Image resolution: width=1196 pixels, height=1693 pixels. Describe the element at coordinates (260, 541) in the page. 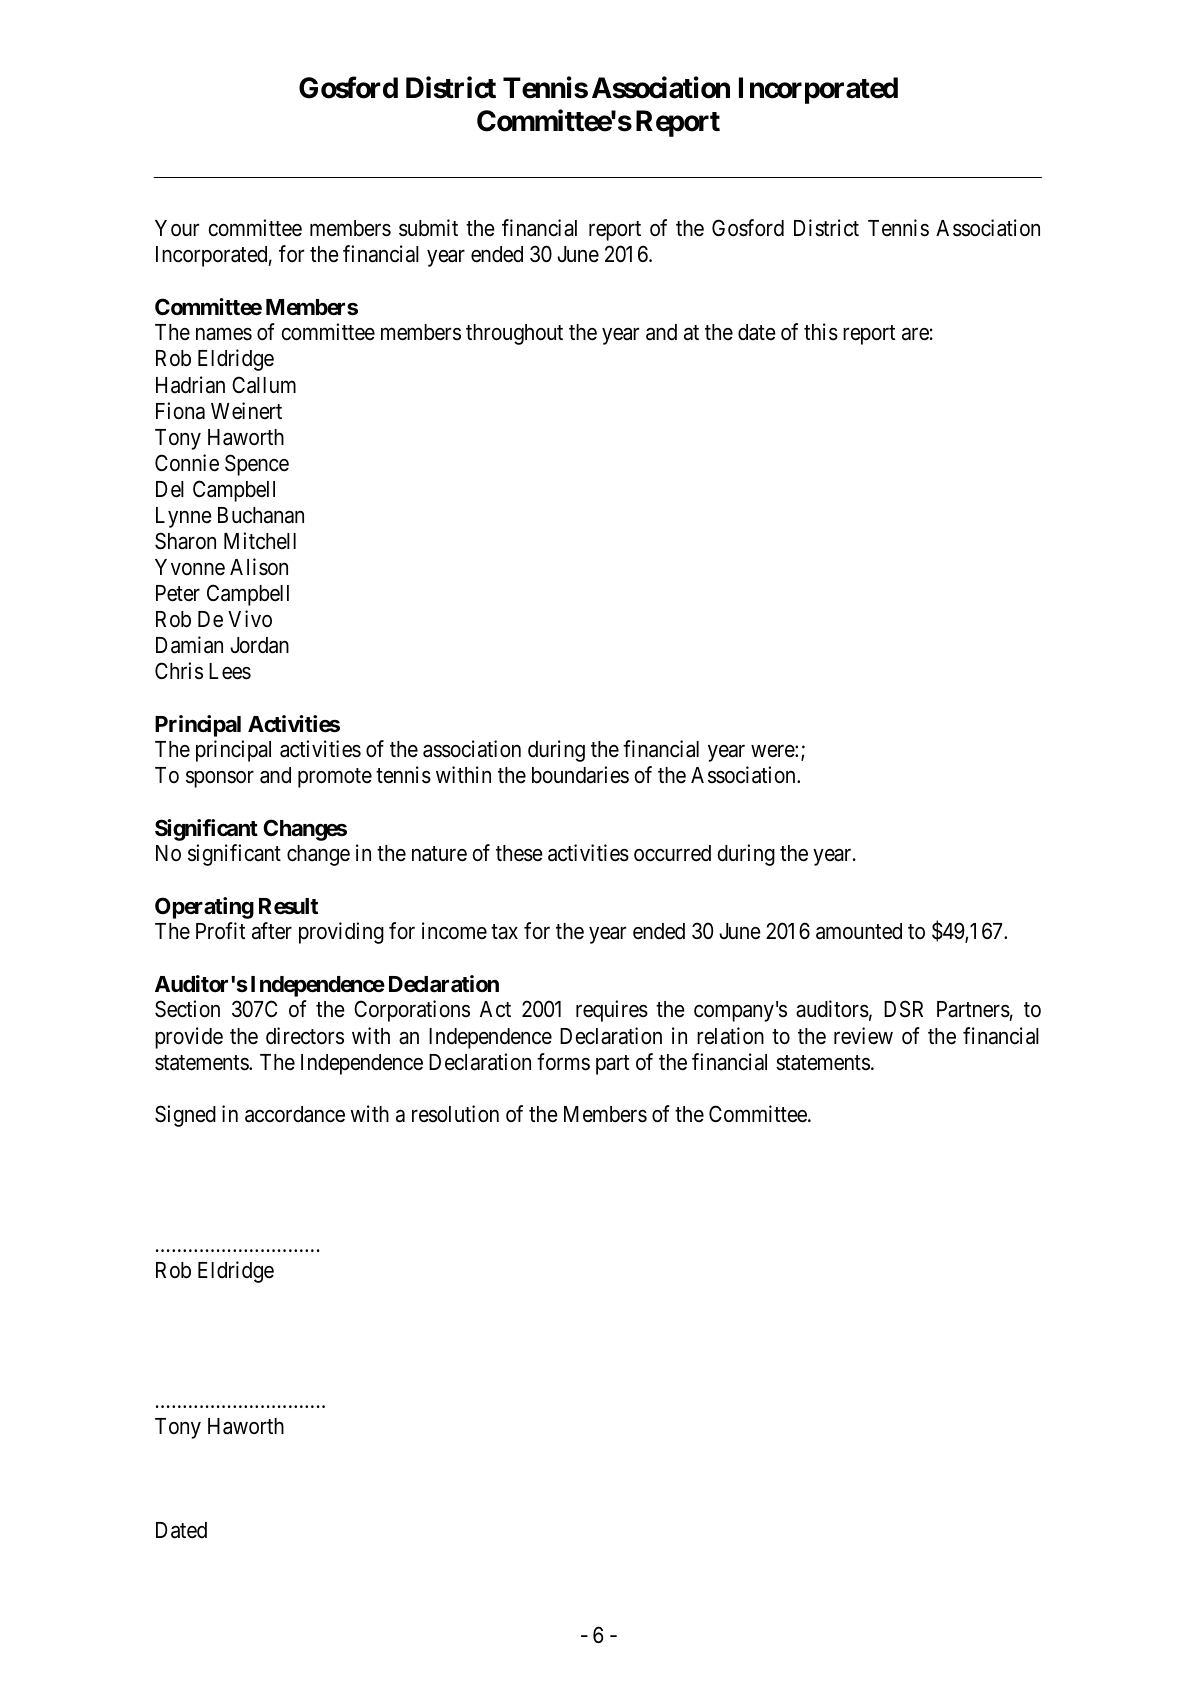

I see `Mitchell` at that location.
